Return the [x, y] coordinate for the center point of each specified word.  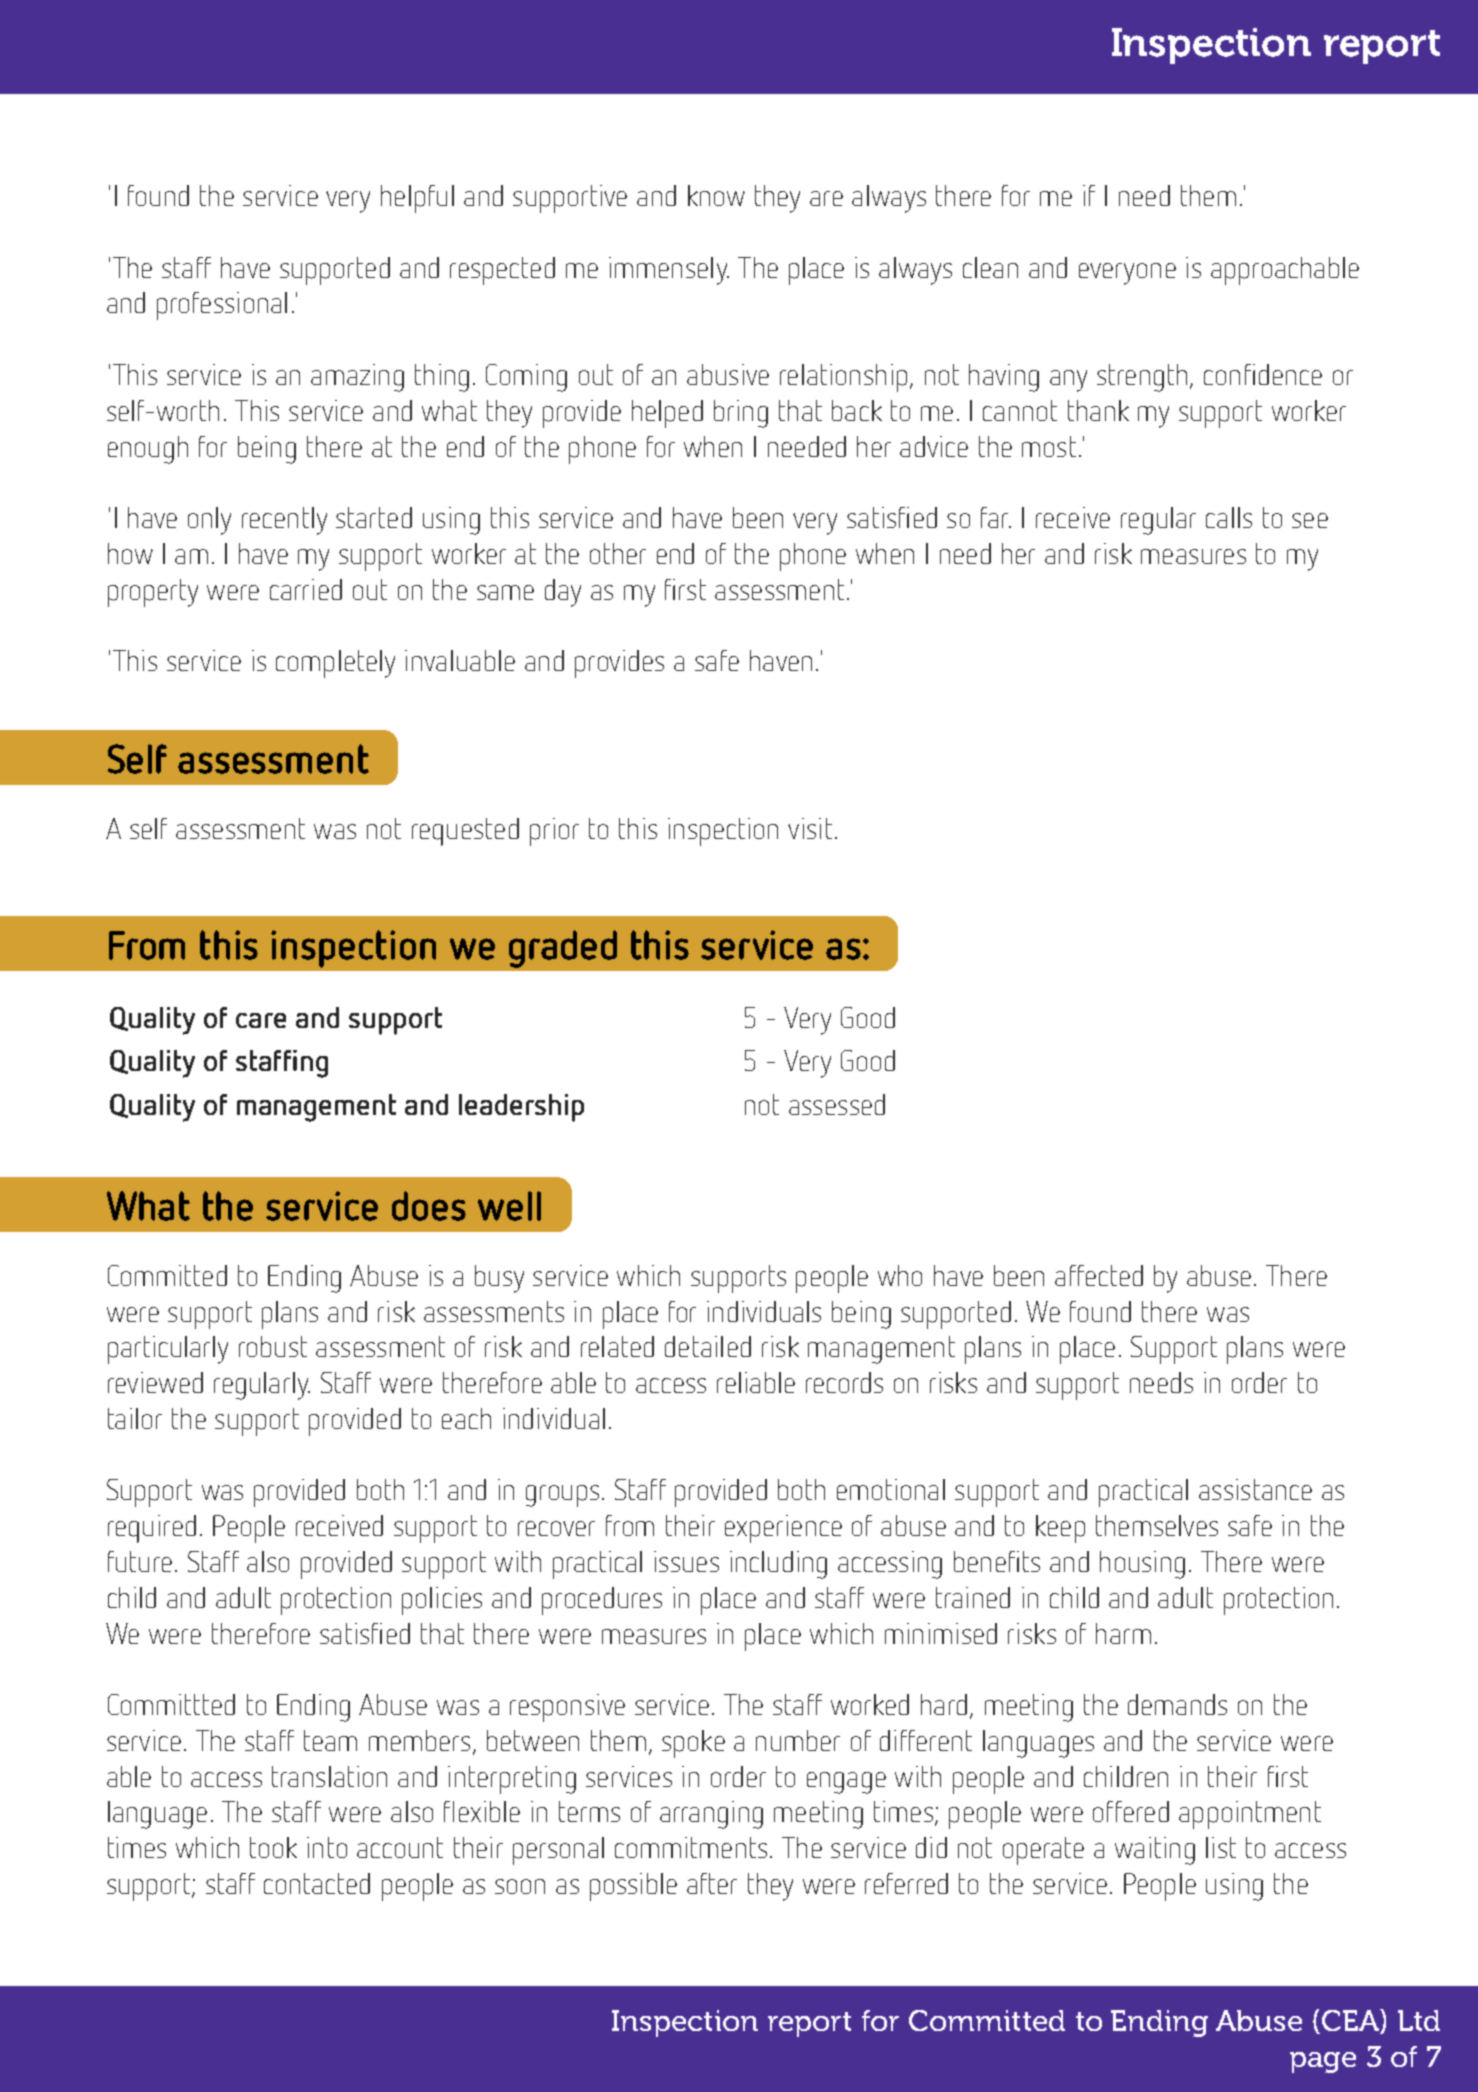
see [1310, 520]
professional [222, 306]
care [261, 1020]
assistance [1255, 1489]
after [712, 1883]
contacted [317, 1883]
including [778, 1565]
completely [335, 664]
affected [1099, 1275]
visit [810, 828]
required [152, 1529]
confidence [1263, 374]
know [716, 195]
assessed [837, 1104]
